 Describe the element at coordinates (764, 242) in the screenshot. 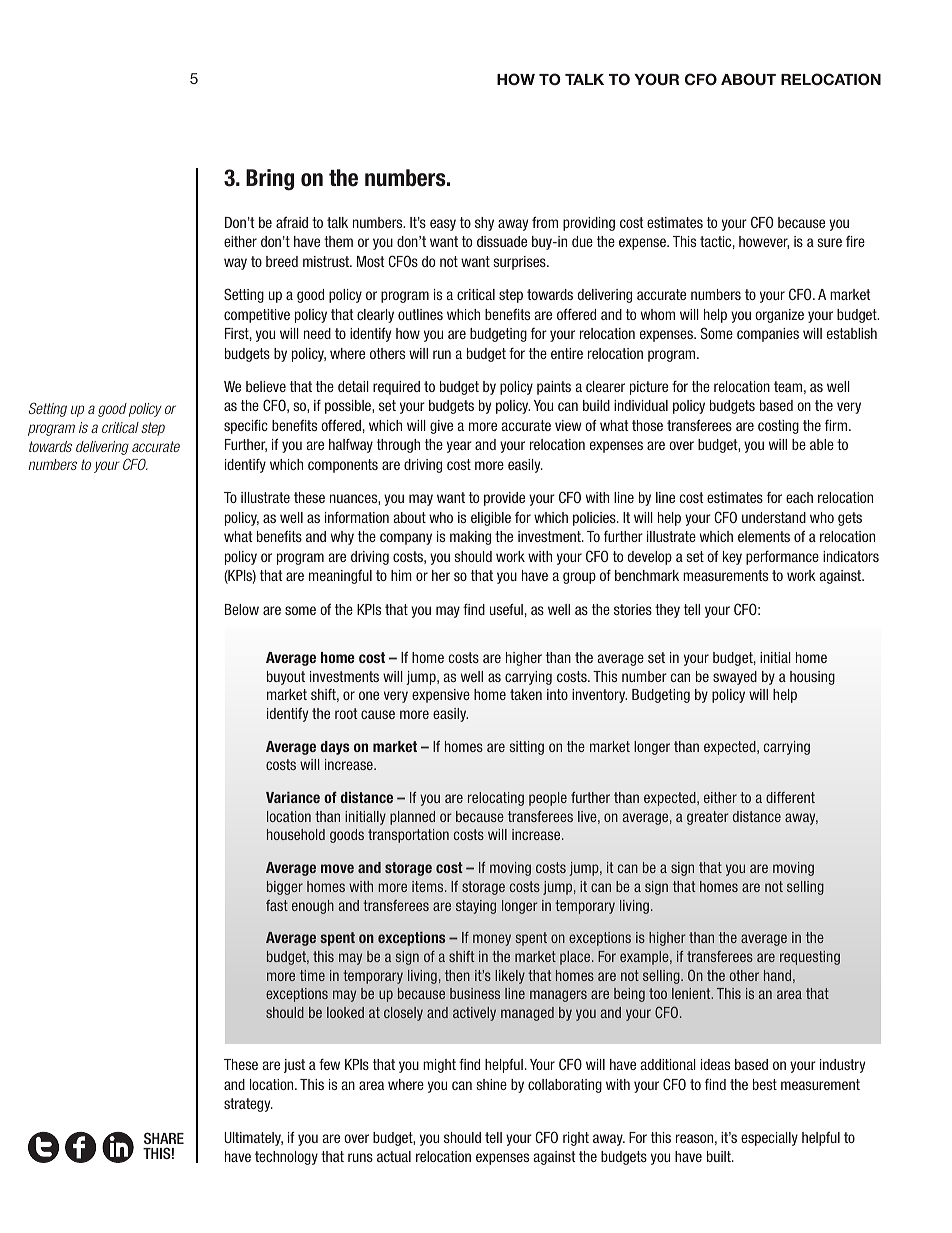

I see `however` at that location.
